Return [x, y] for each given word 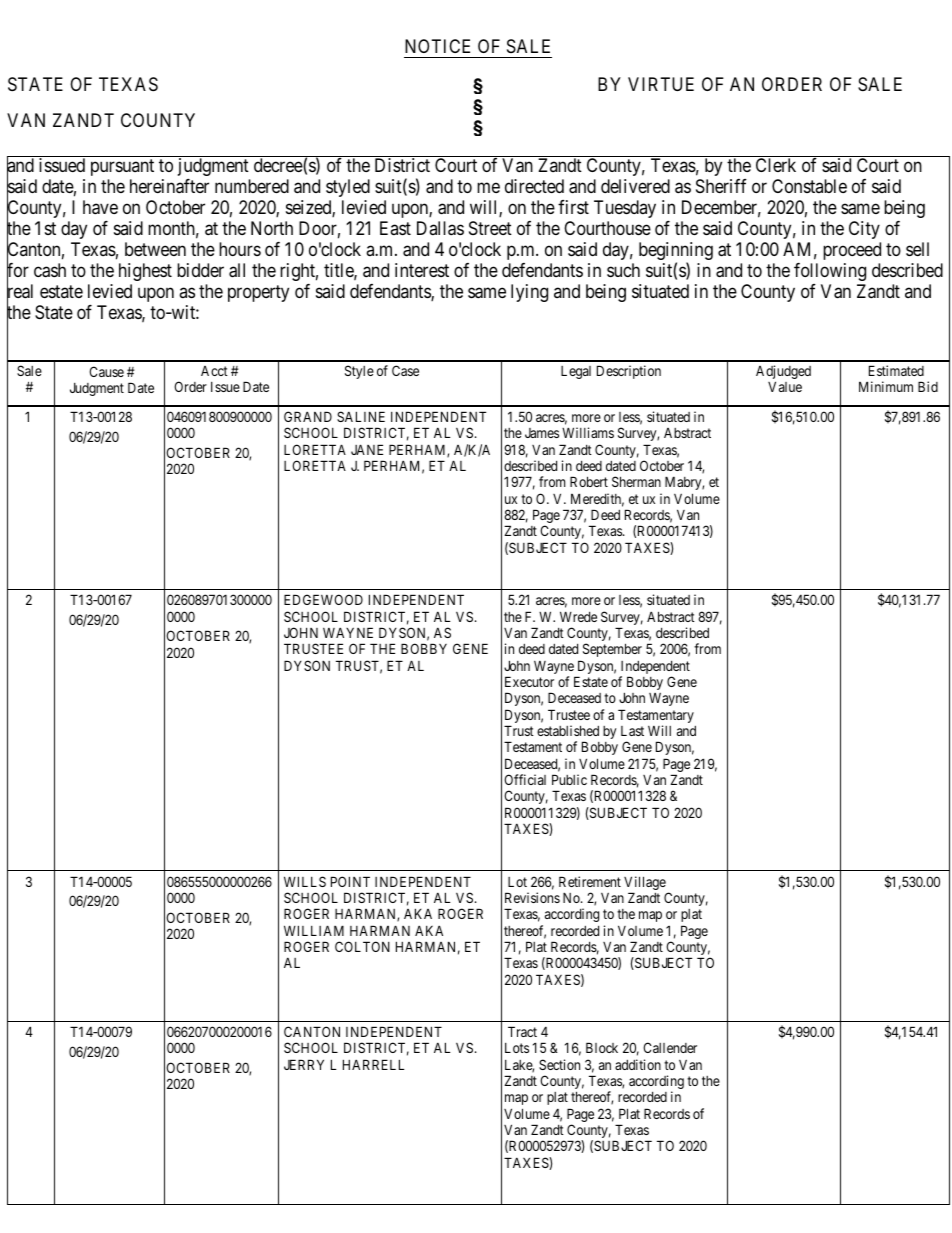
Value [785, 386]
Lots [517, 1048]
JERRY [304, 1064]
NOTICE [437, 46]
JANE [367, 449]
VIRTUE [661, 84]
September [612, 650]
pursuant [122, 167]
